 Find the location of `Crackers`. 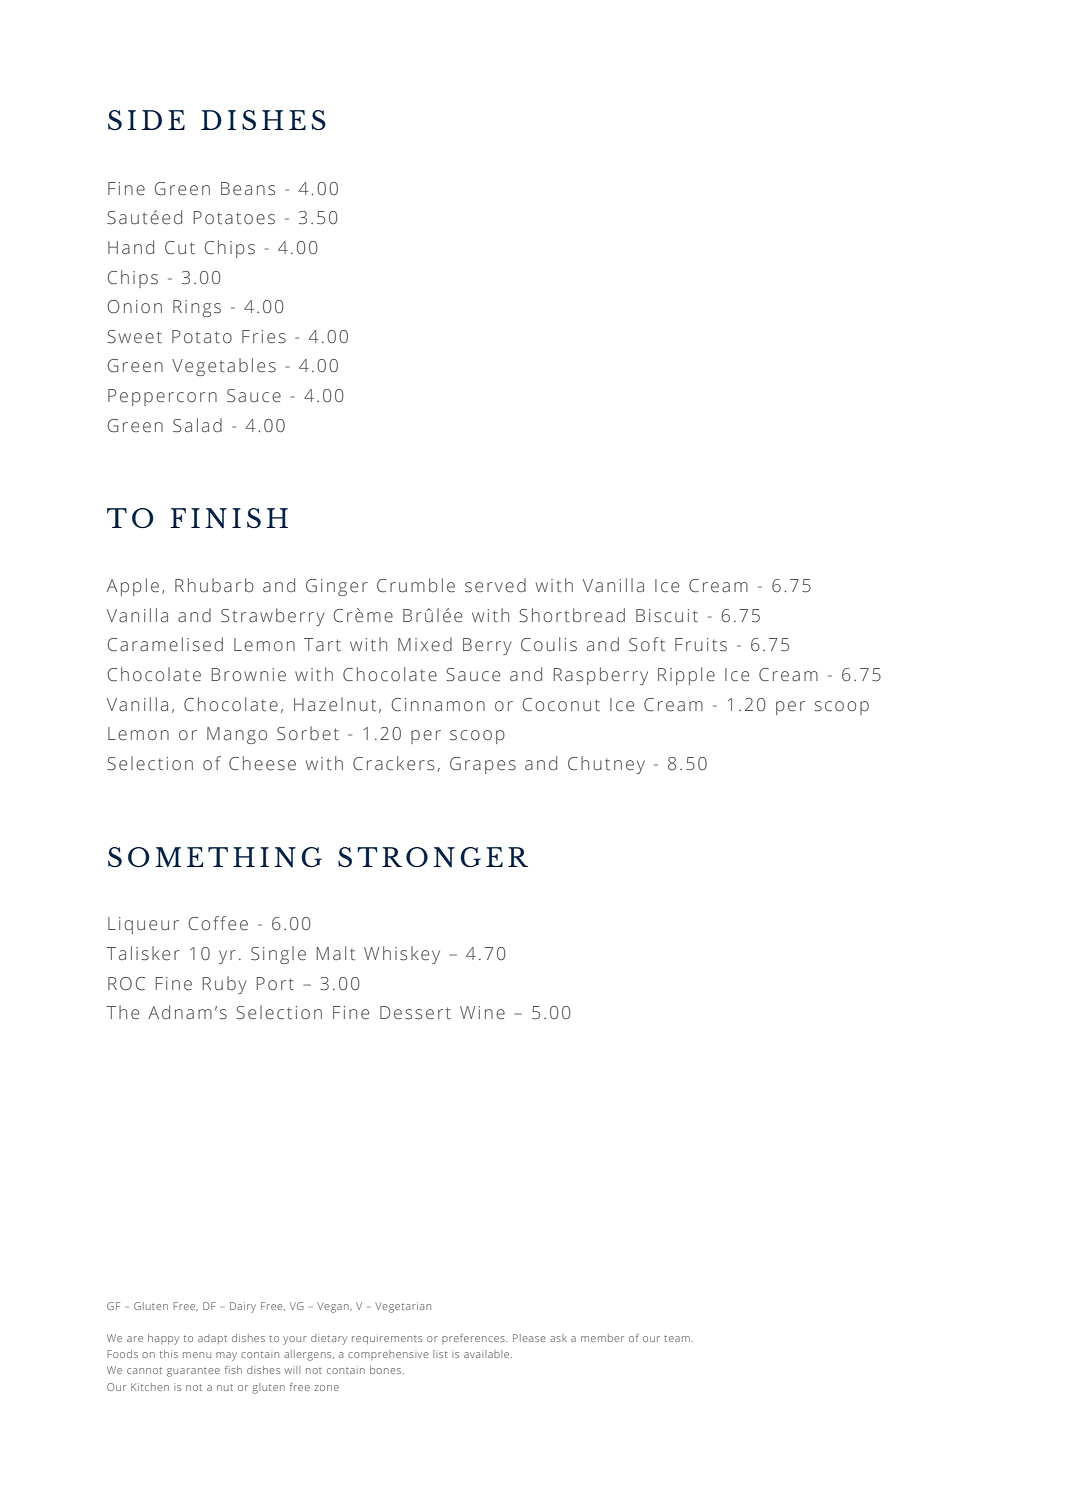

Crackers is located at coordinates (393, 763).
